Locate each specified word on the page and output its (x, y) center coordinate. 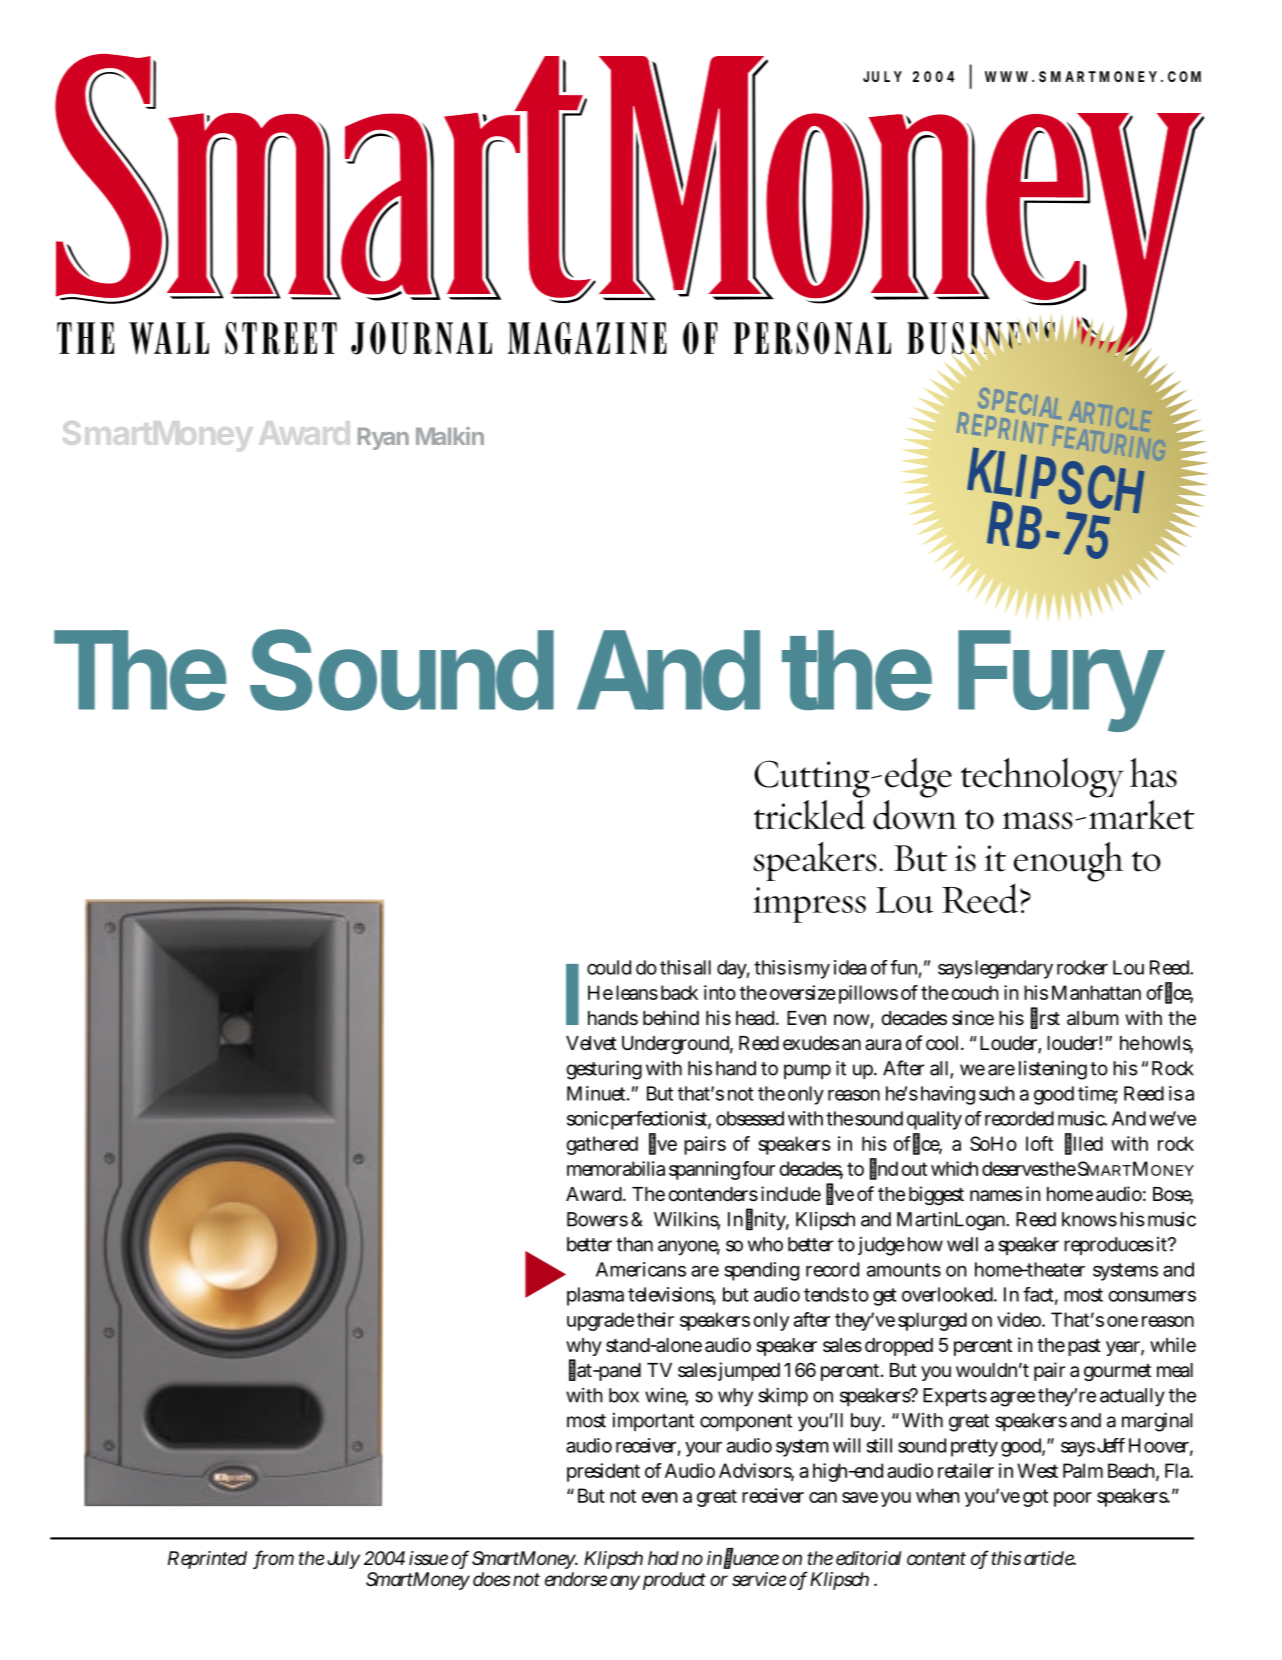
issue (428, 1558)
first (1045, 1018)
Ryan (383, 438)
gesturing (604, 1070)
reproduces (1109, 1246)
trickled (809, 813)
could (609, 967)
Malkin (450, 436)
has (1153, 773)
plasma (595, 1296)
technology (1042, 778)
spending (761, 1271)
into (720, 992)
